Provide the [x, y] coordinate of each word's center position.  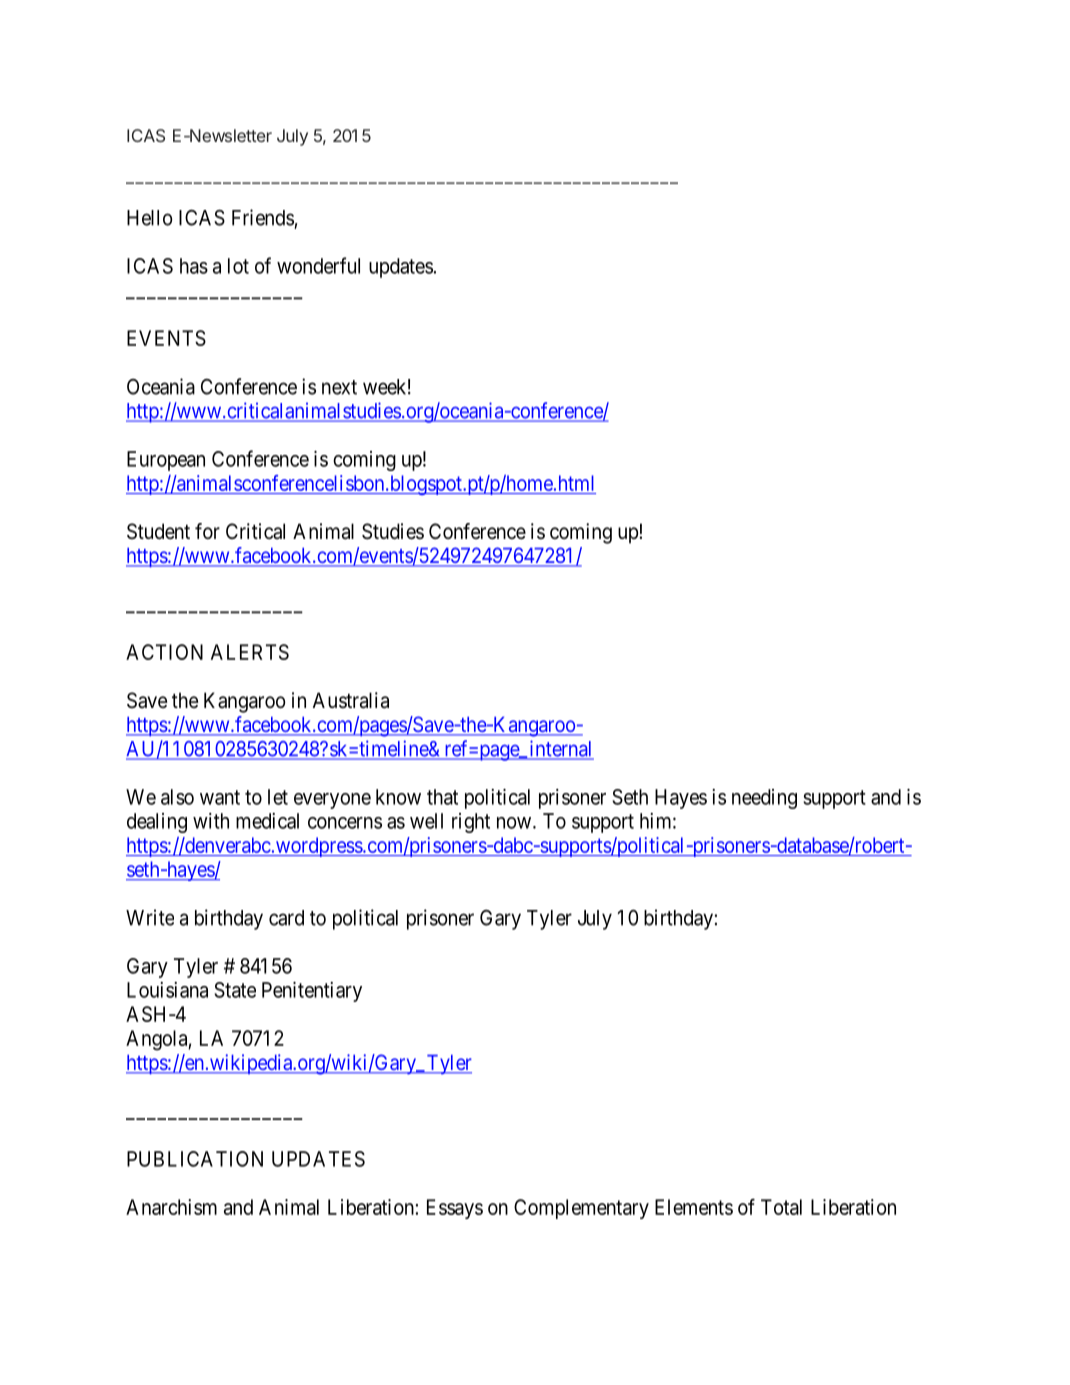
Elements [694, 1207]
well [426, 821]
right [471, 823]
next [339, 387]
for [207, 531]
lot [238, 266]
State [235, 990]
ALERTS [250, 652]
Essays [455, 1209]
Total [781, 1207]
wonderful [318, 265]
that [442, 797]
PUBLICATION [195, 1159]
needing [764, 799]
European [166, 461]
